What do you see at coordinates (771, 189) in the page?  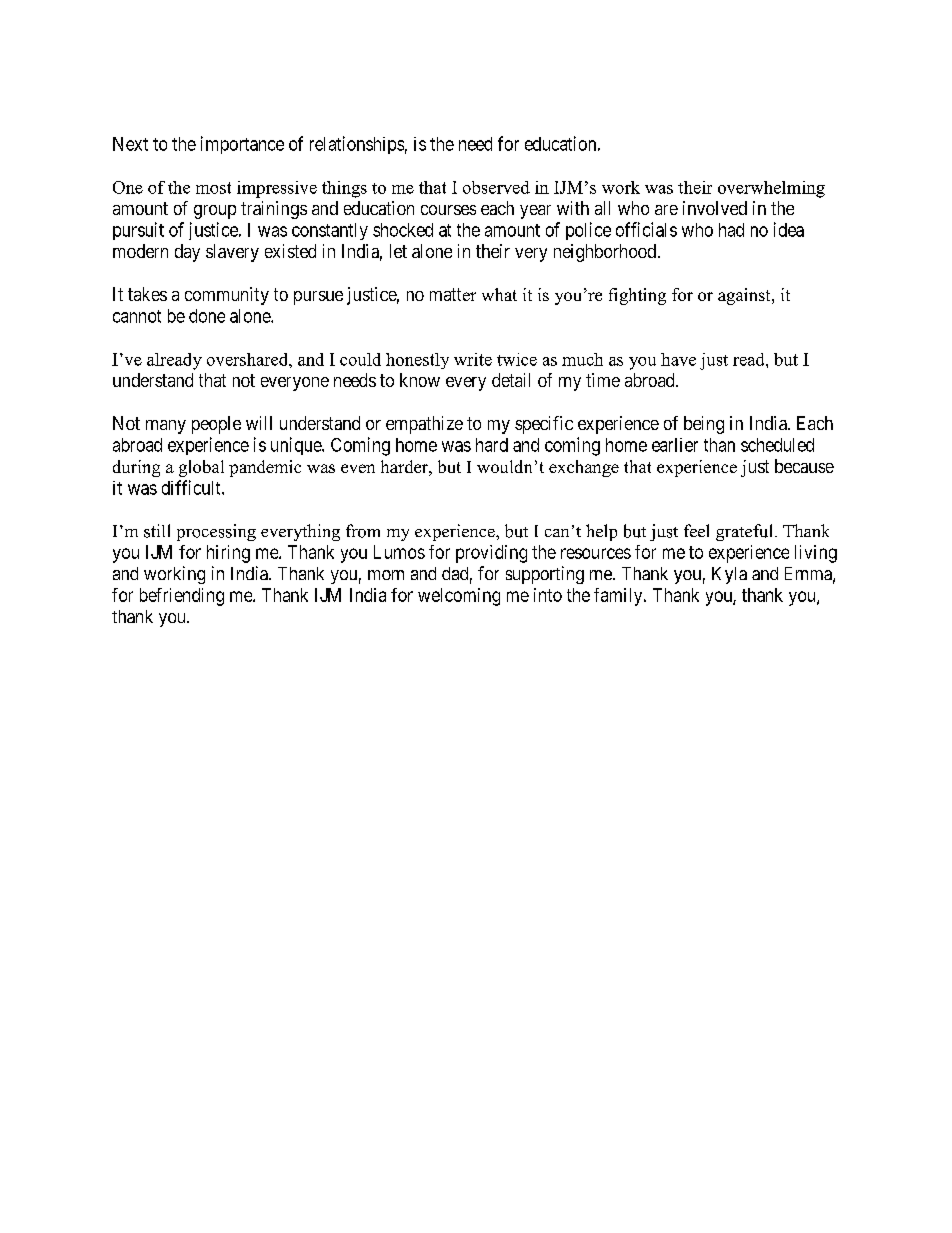 I see `overwhelming` at bounding box center [771, 189].
